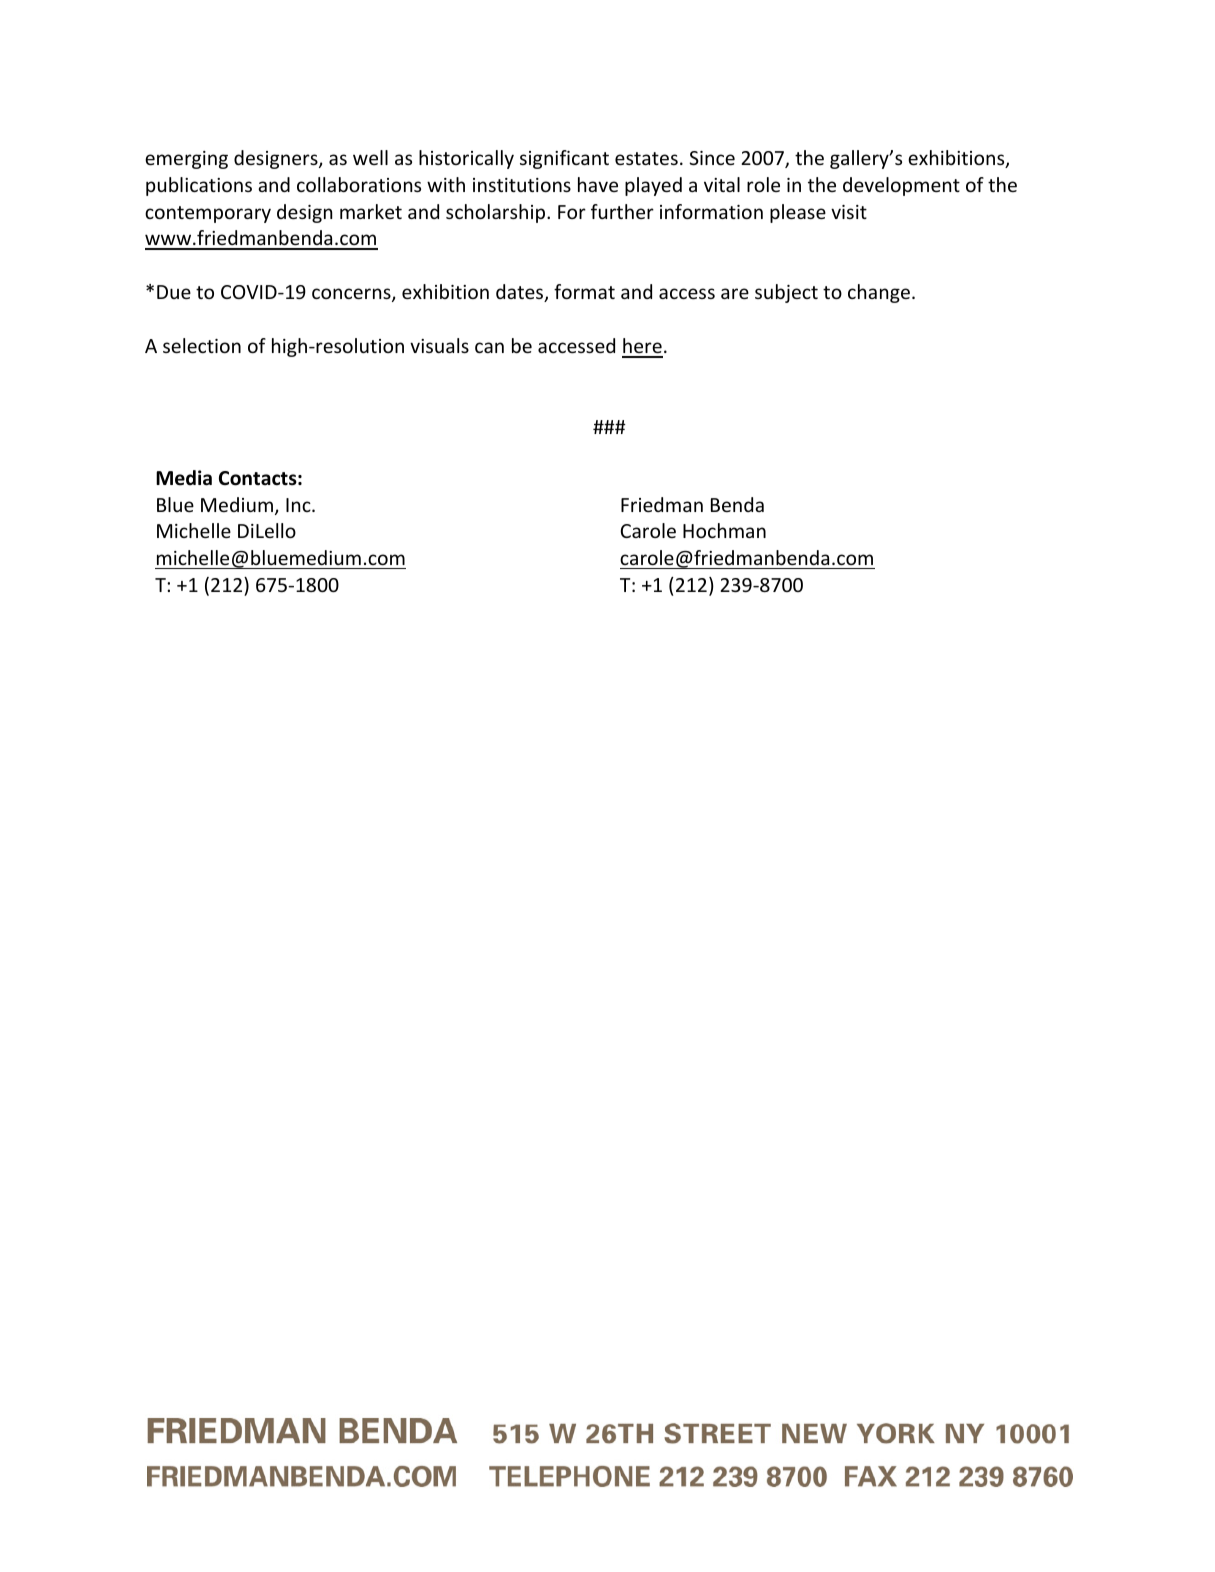 Image resolution: width=1215 pixels, height=1572 pixels. What do you see at coordinates (642, 347) in the document?
I see `here` at bounding box center [642, 347].
